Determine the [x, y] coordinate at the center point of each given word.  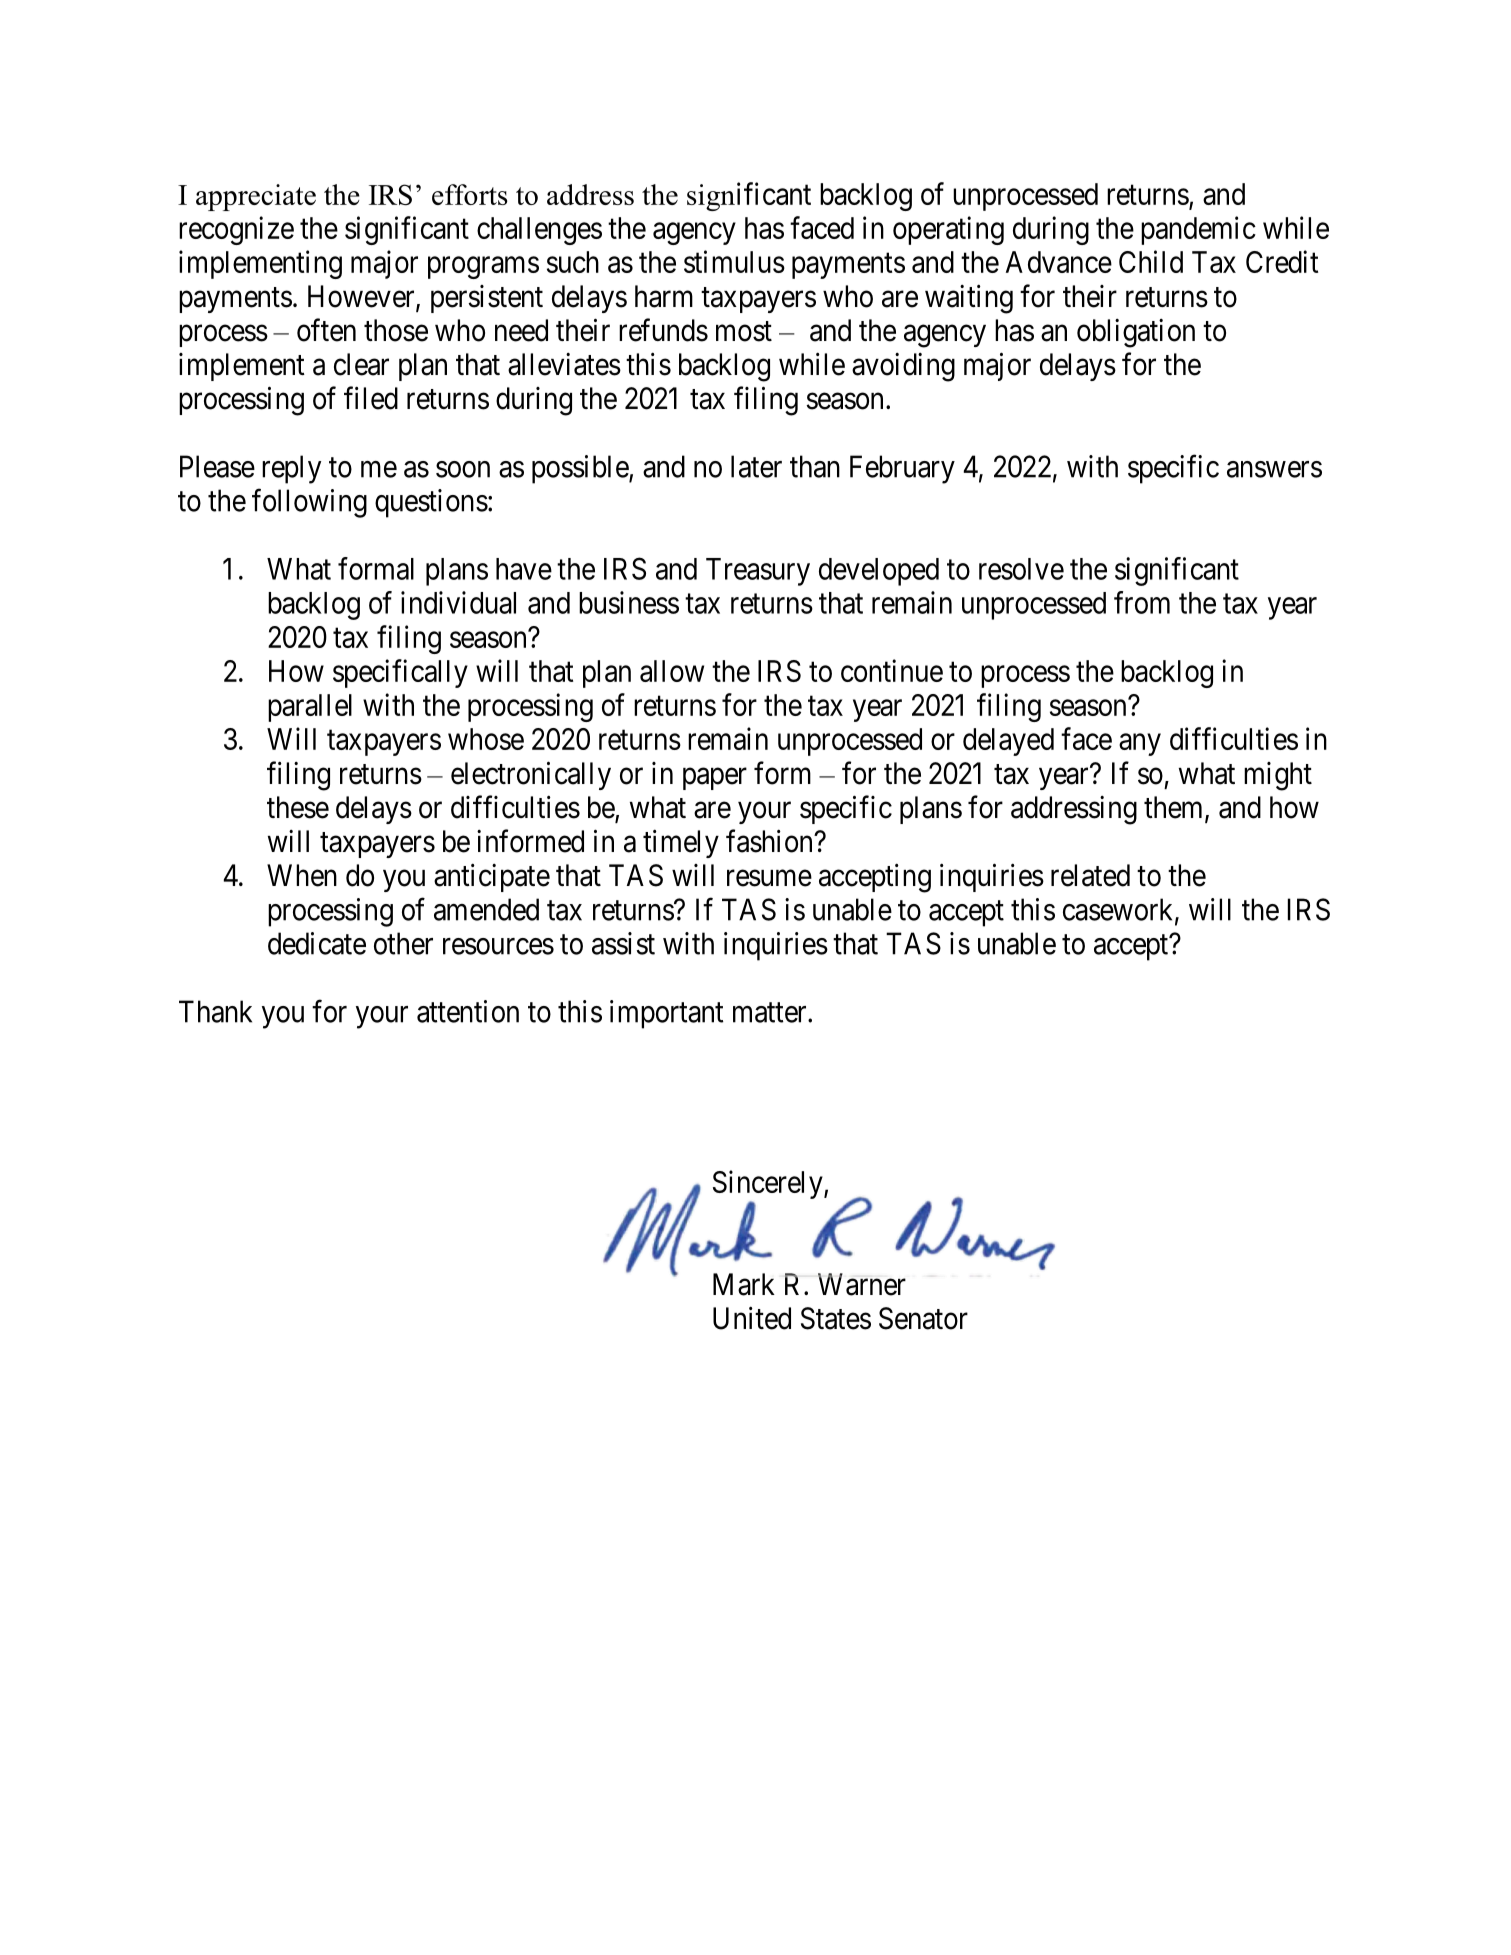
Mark [744, 1284]
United [752, 1318]
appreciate [256, 197]
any [1140, 745]
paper [715, 779]
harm [664, 296]
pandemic [1198, 230]
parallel [310, 708]
